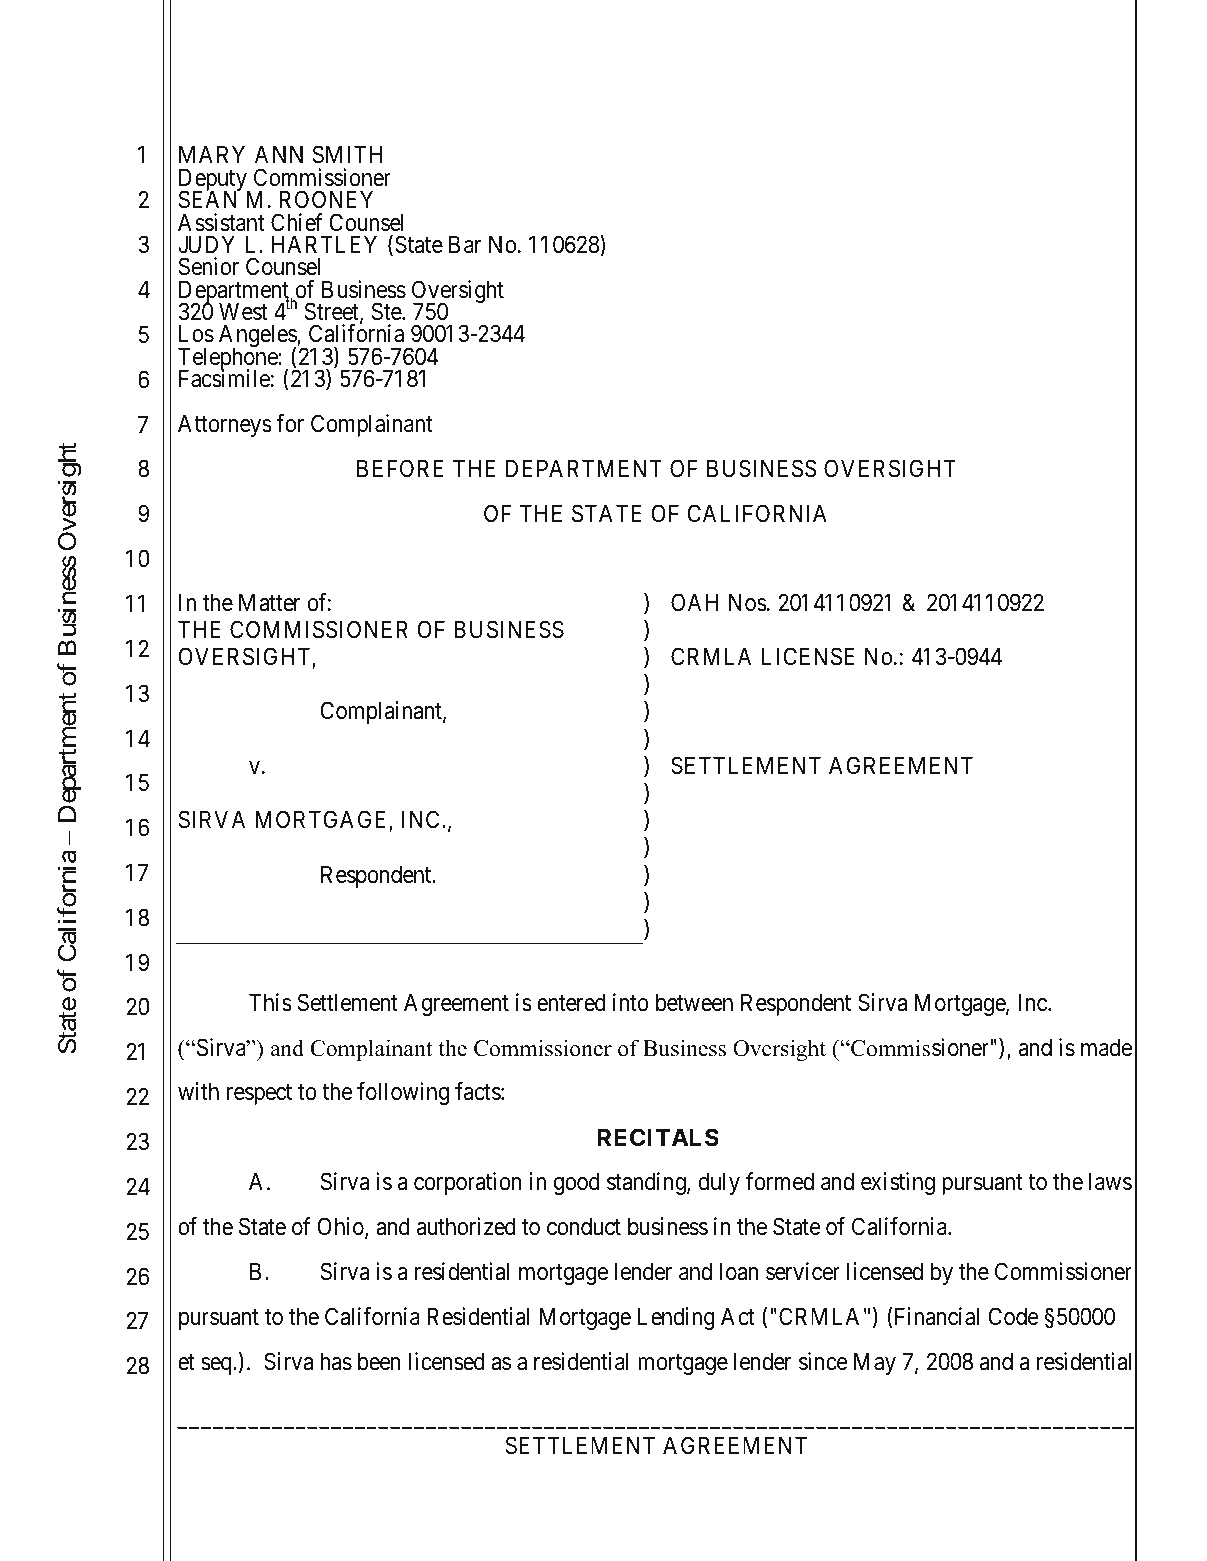 The image size is (1207, 1561). I want to click on ROONEY, so click(326, 199).
